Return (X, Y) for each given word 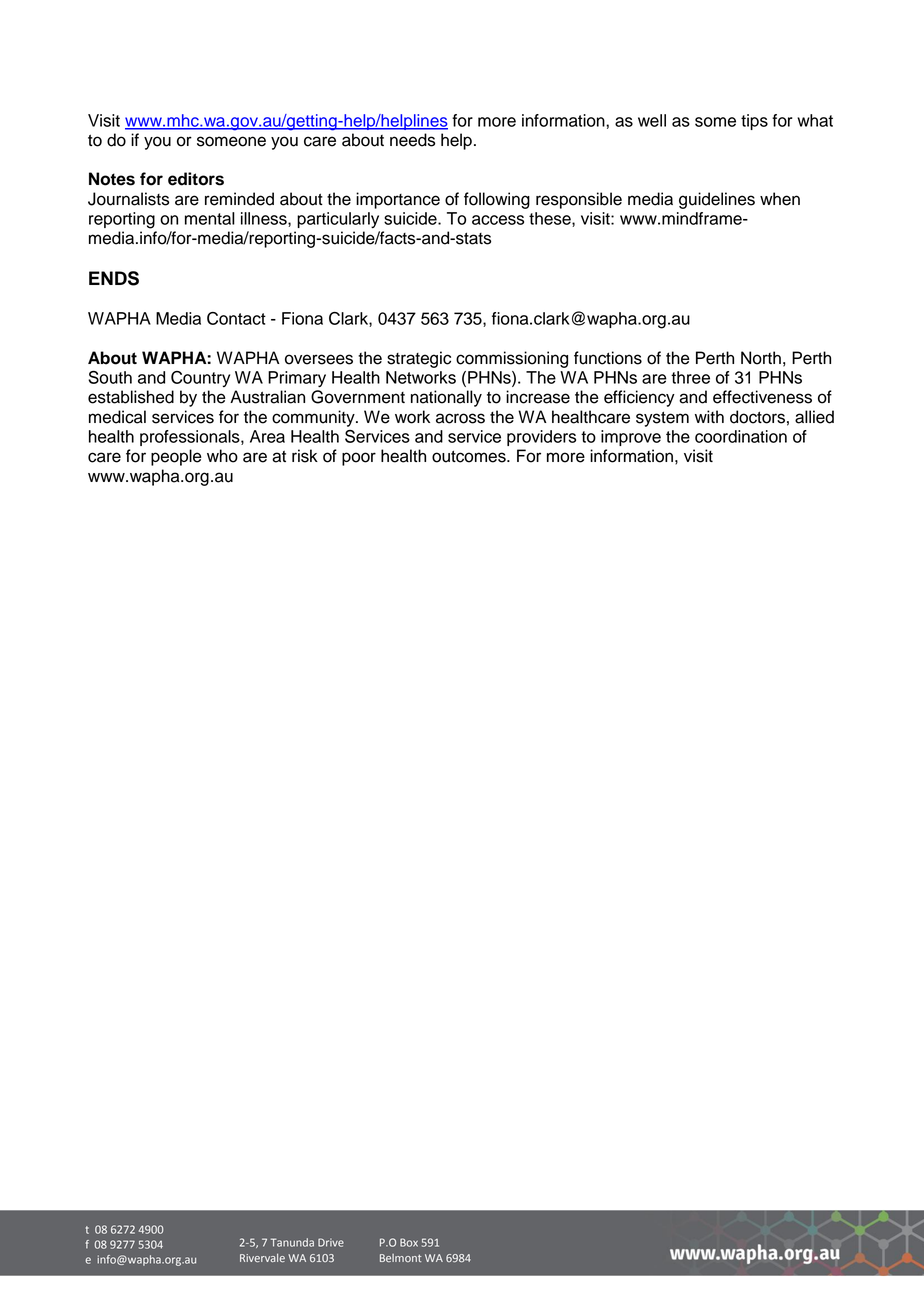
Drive (331, 1242)
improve (631, 438)
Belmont (400, 1258)
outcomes (470, 456)
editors (196, 179)
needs (412, 140)
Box (409, 1242)
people (176, 457)
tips (754, 122)
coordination (741, 436)
